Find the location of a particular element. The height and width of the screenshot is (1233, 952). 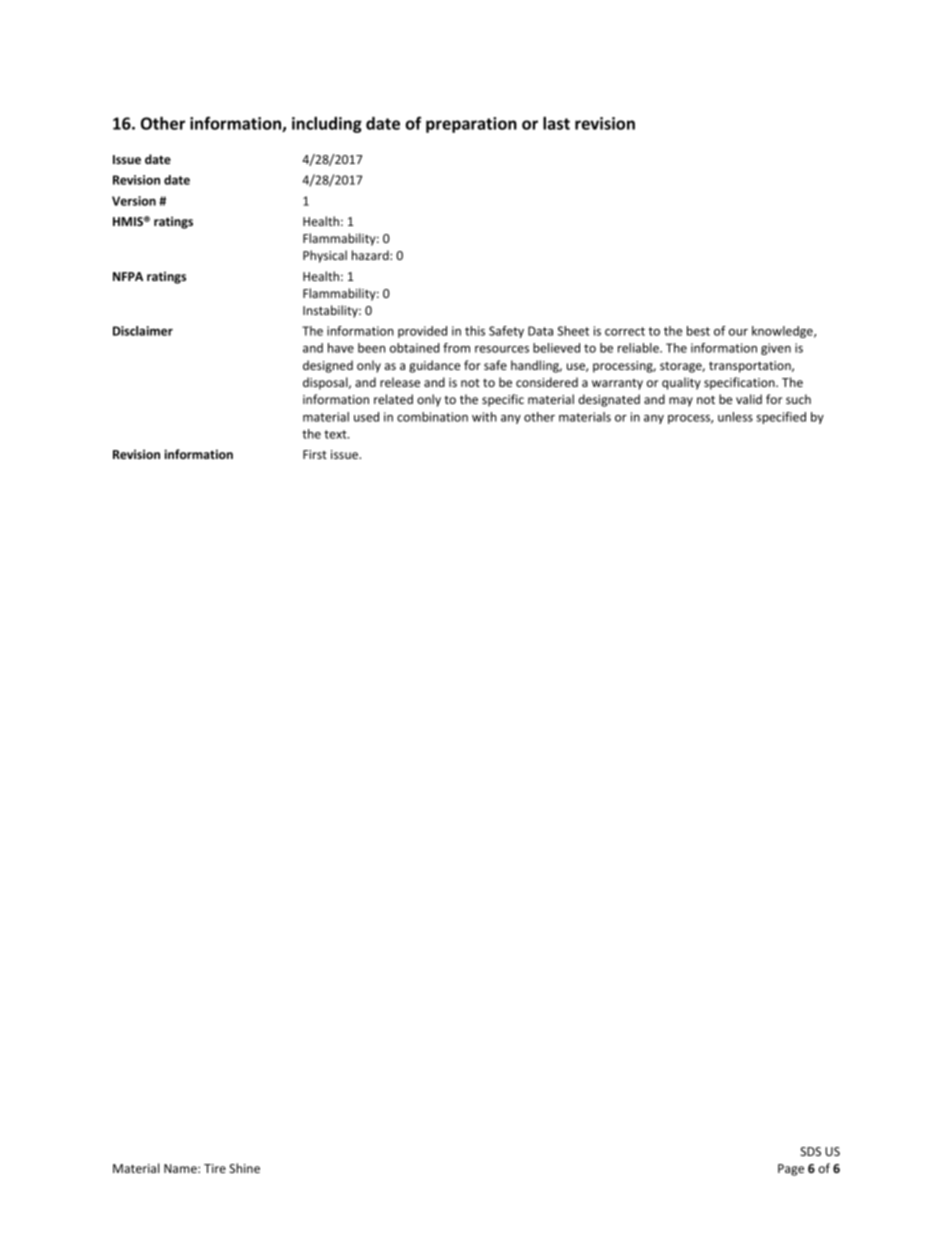

Shine is located at coordinates (244, 1168).
